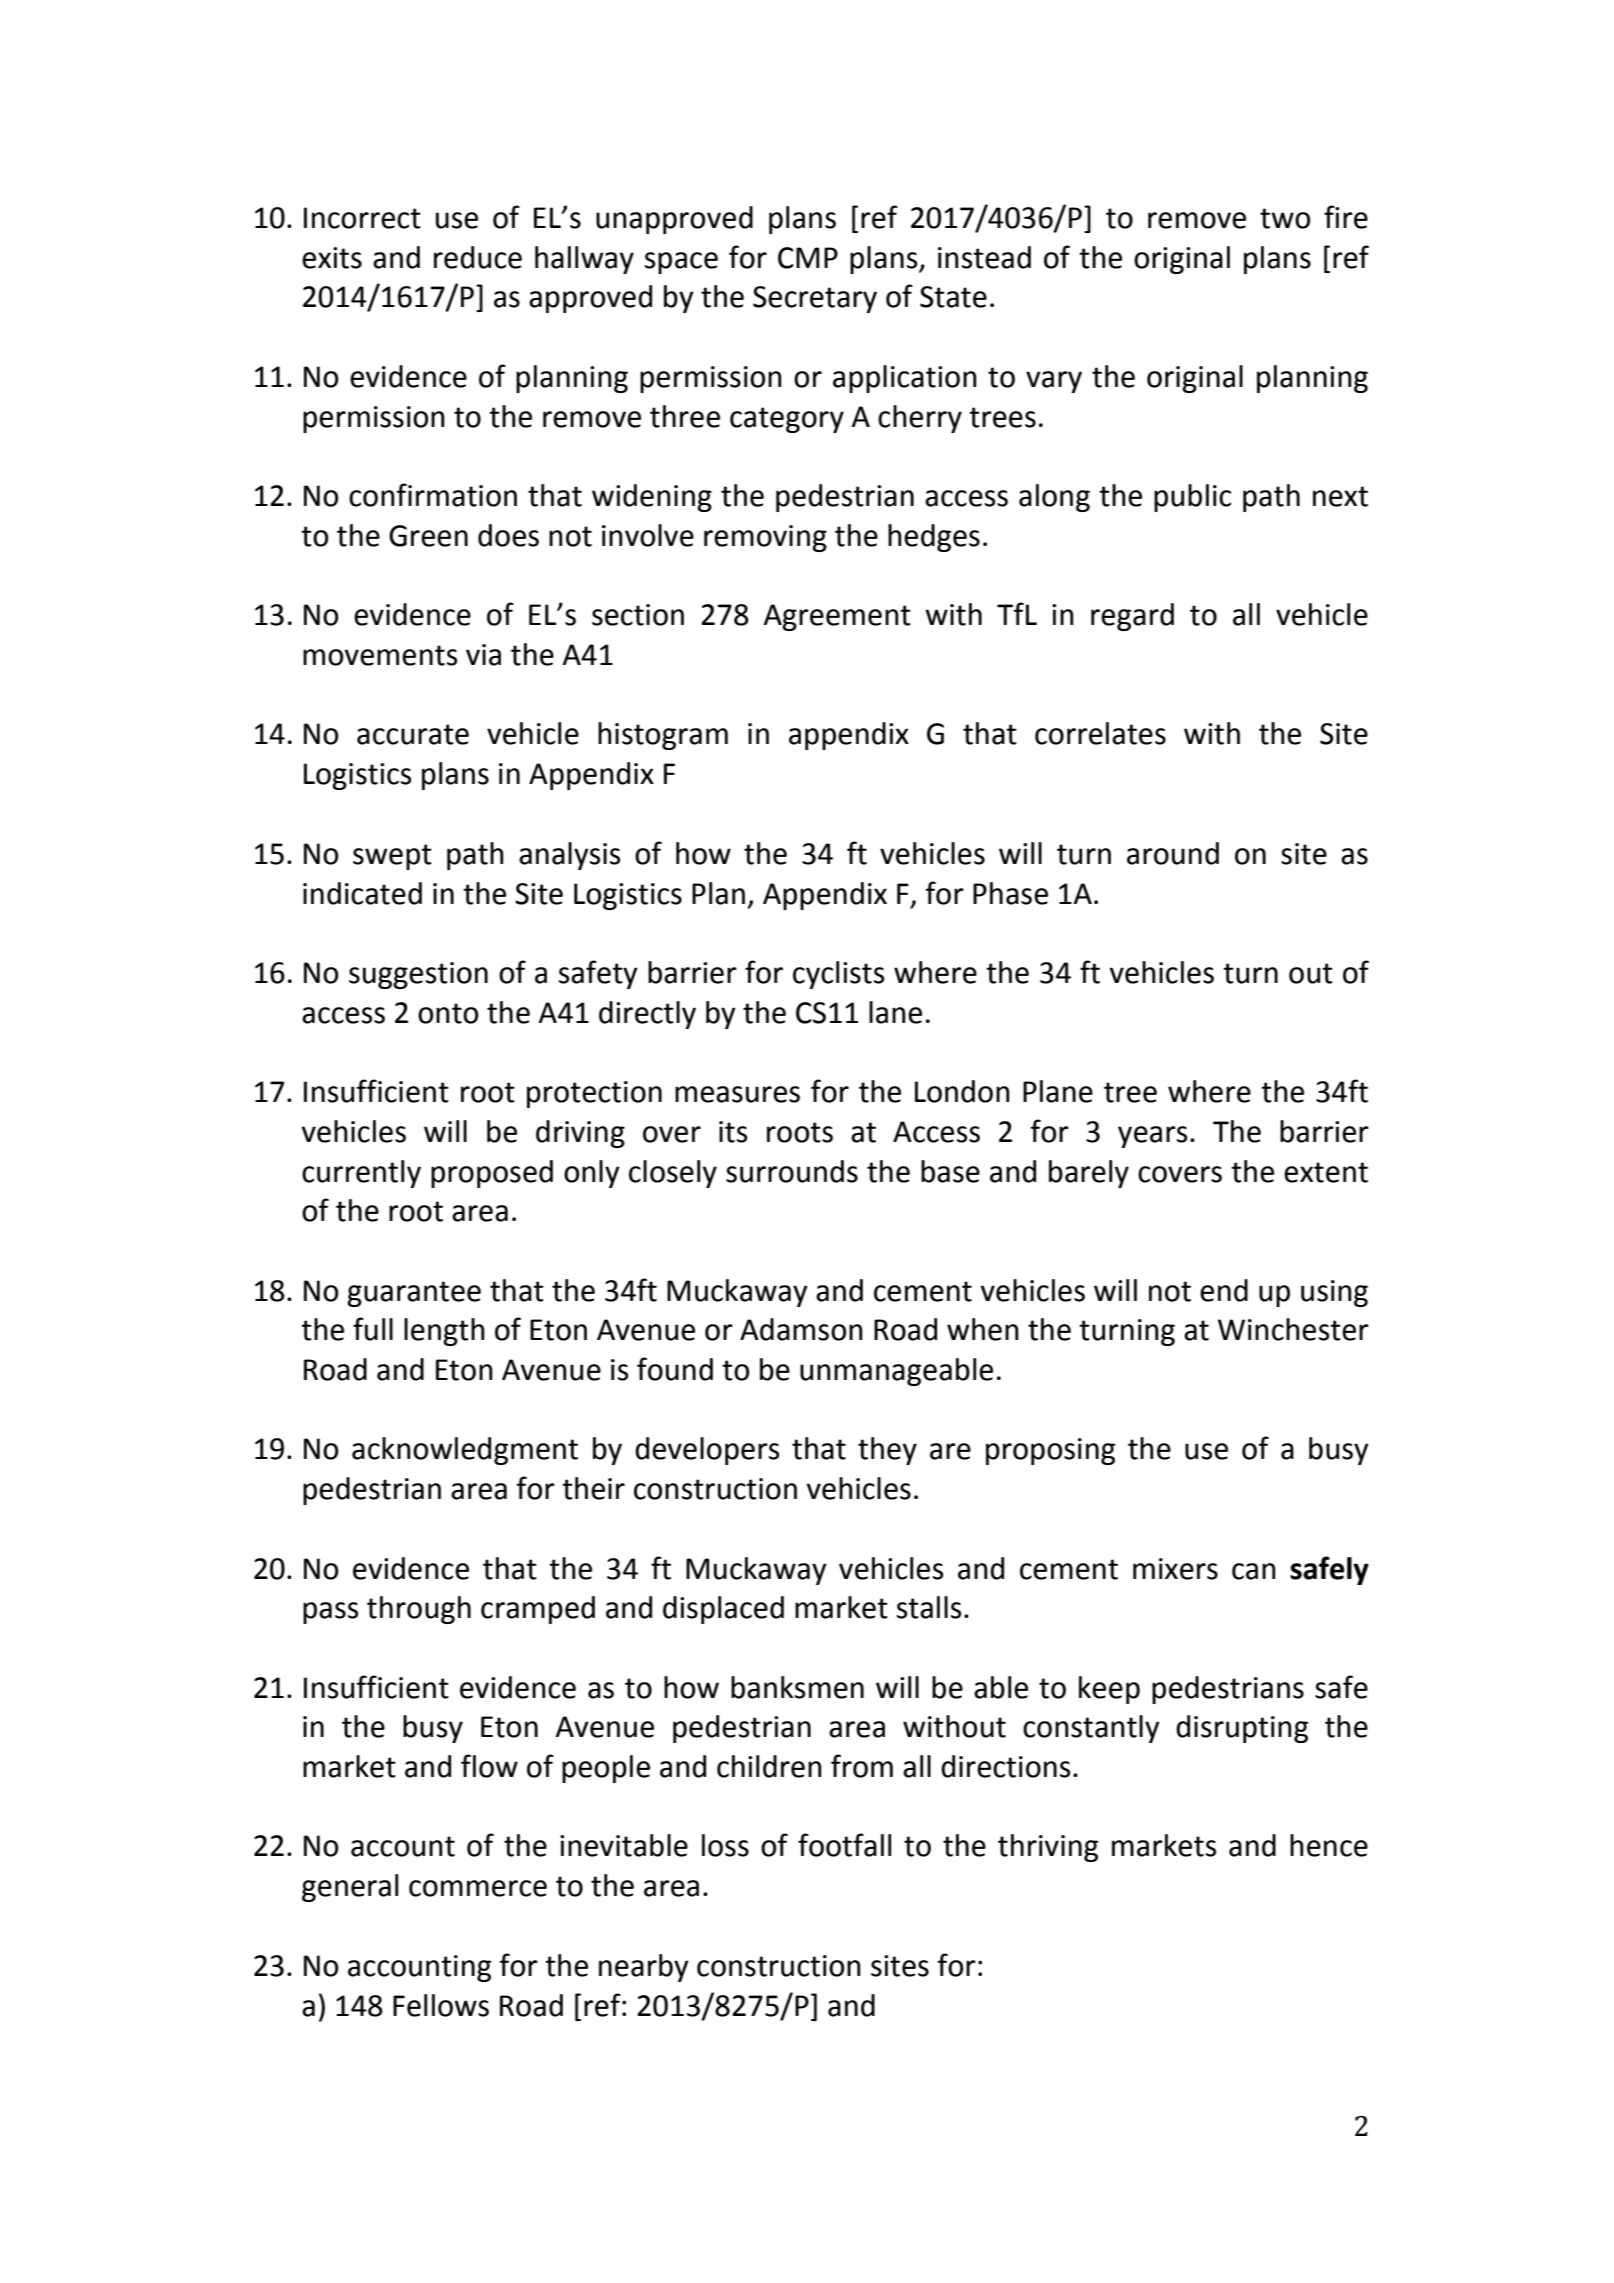 The image size is (1614, 2283). Describe the element at coordinates (1152, 1137) in the image. I see `years` at that location.
